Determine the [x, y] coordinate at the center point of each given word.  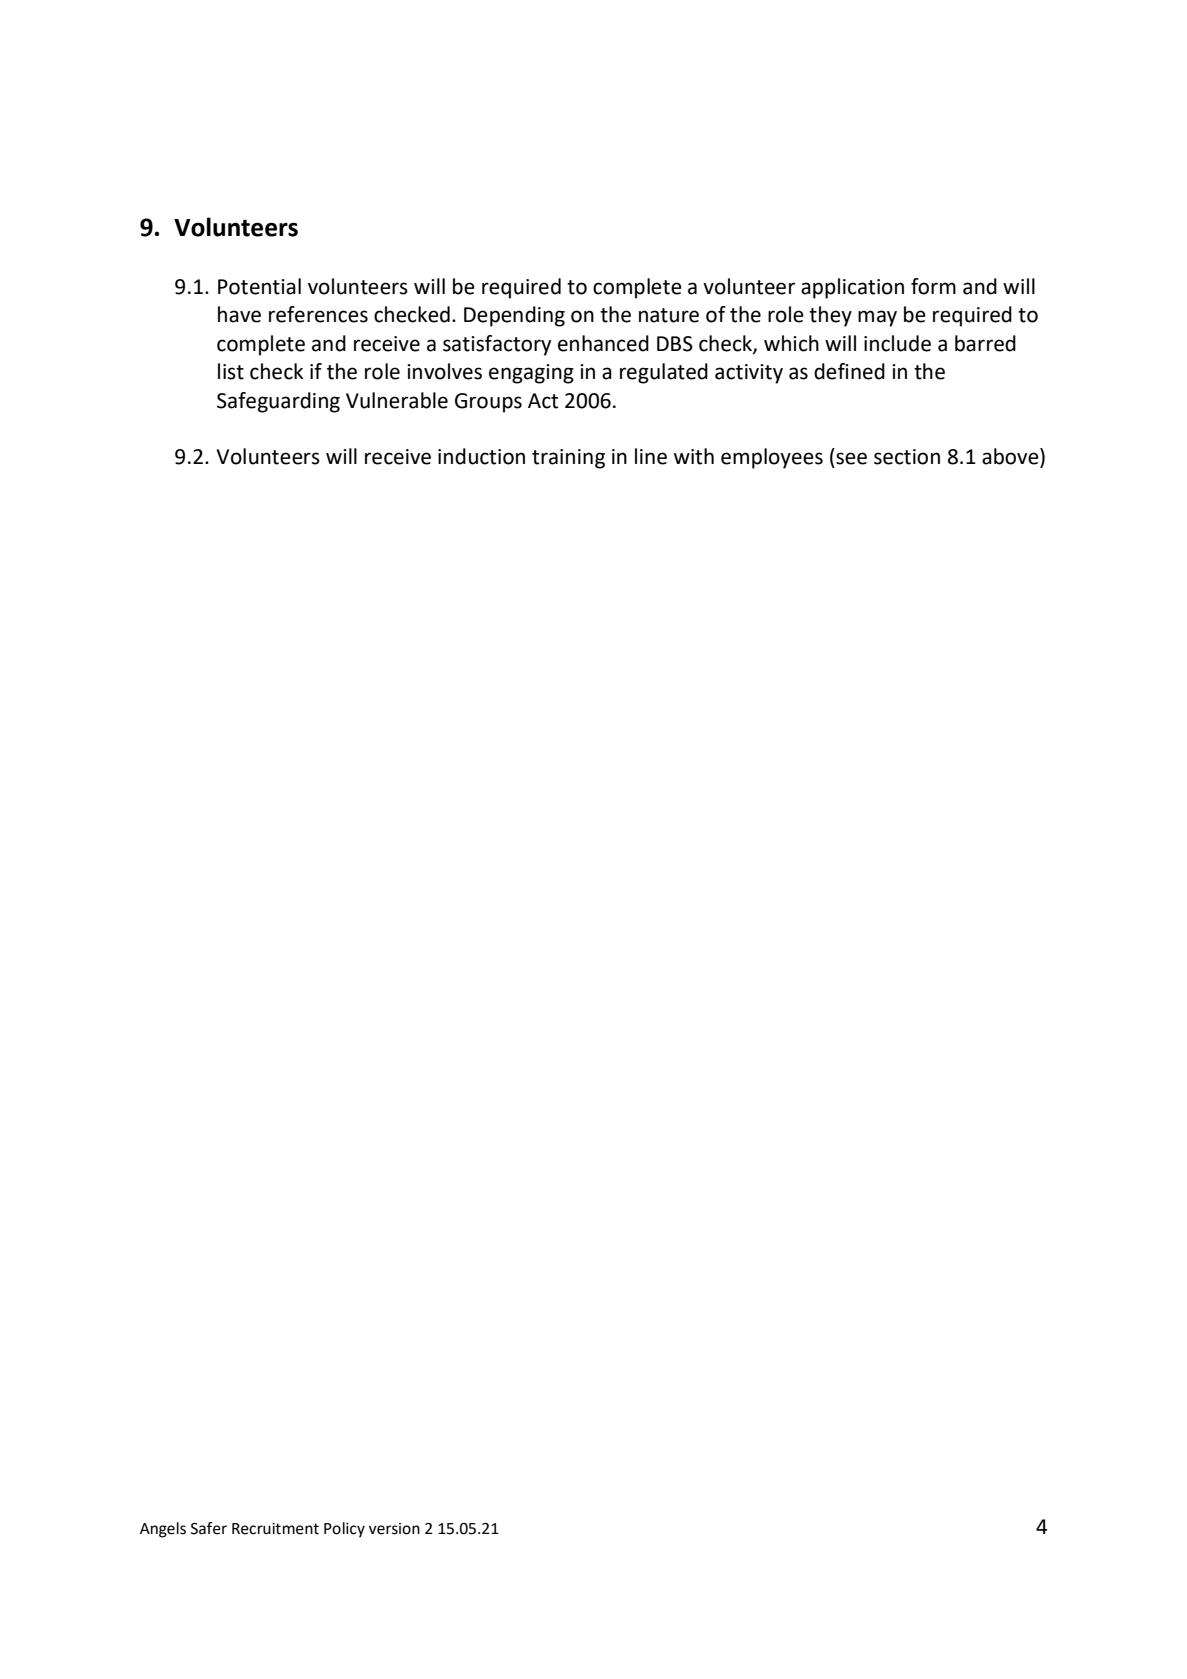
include [897, 343]
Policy [344, 1530]
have [239, 314]
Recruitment [275, 1529]
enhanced [603, 343]
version [394, 1529]
